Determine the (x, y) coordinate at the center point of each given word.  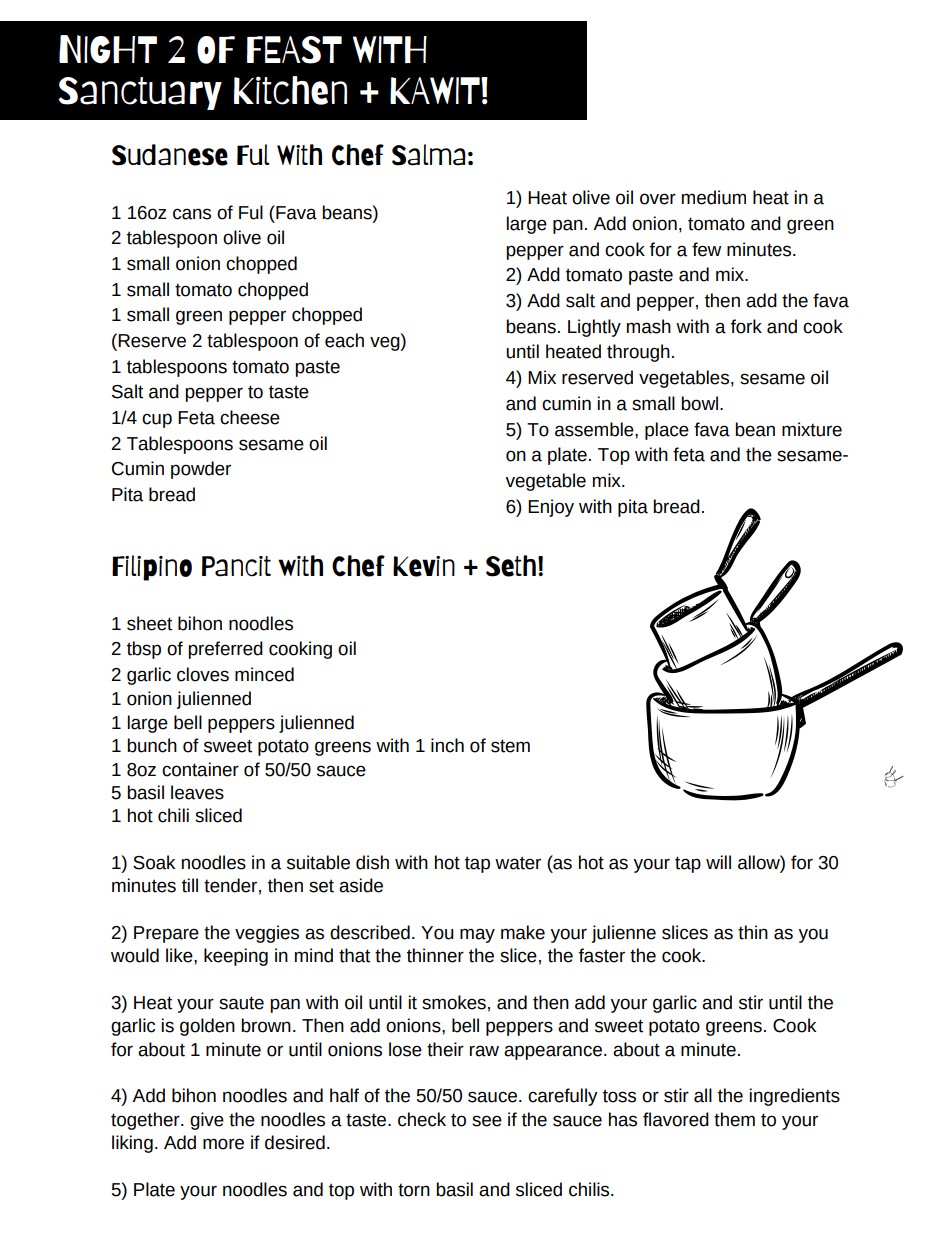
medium (714, 197)
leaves (197, 792)
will (718, 862)
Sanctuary (140, 93)
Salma (429, 155)
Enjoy (551, 508)
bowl (701, 403)
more (223, 1144)
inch (447, 745)
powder (201, 470)
